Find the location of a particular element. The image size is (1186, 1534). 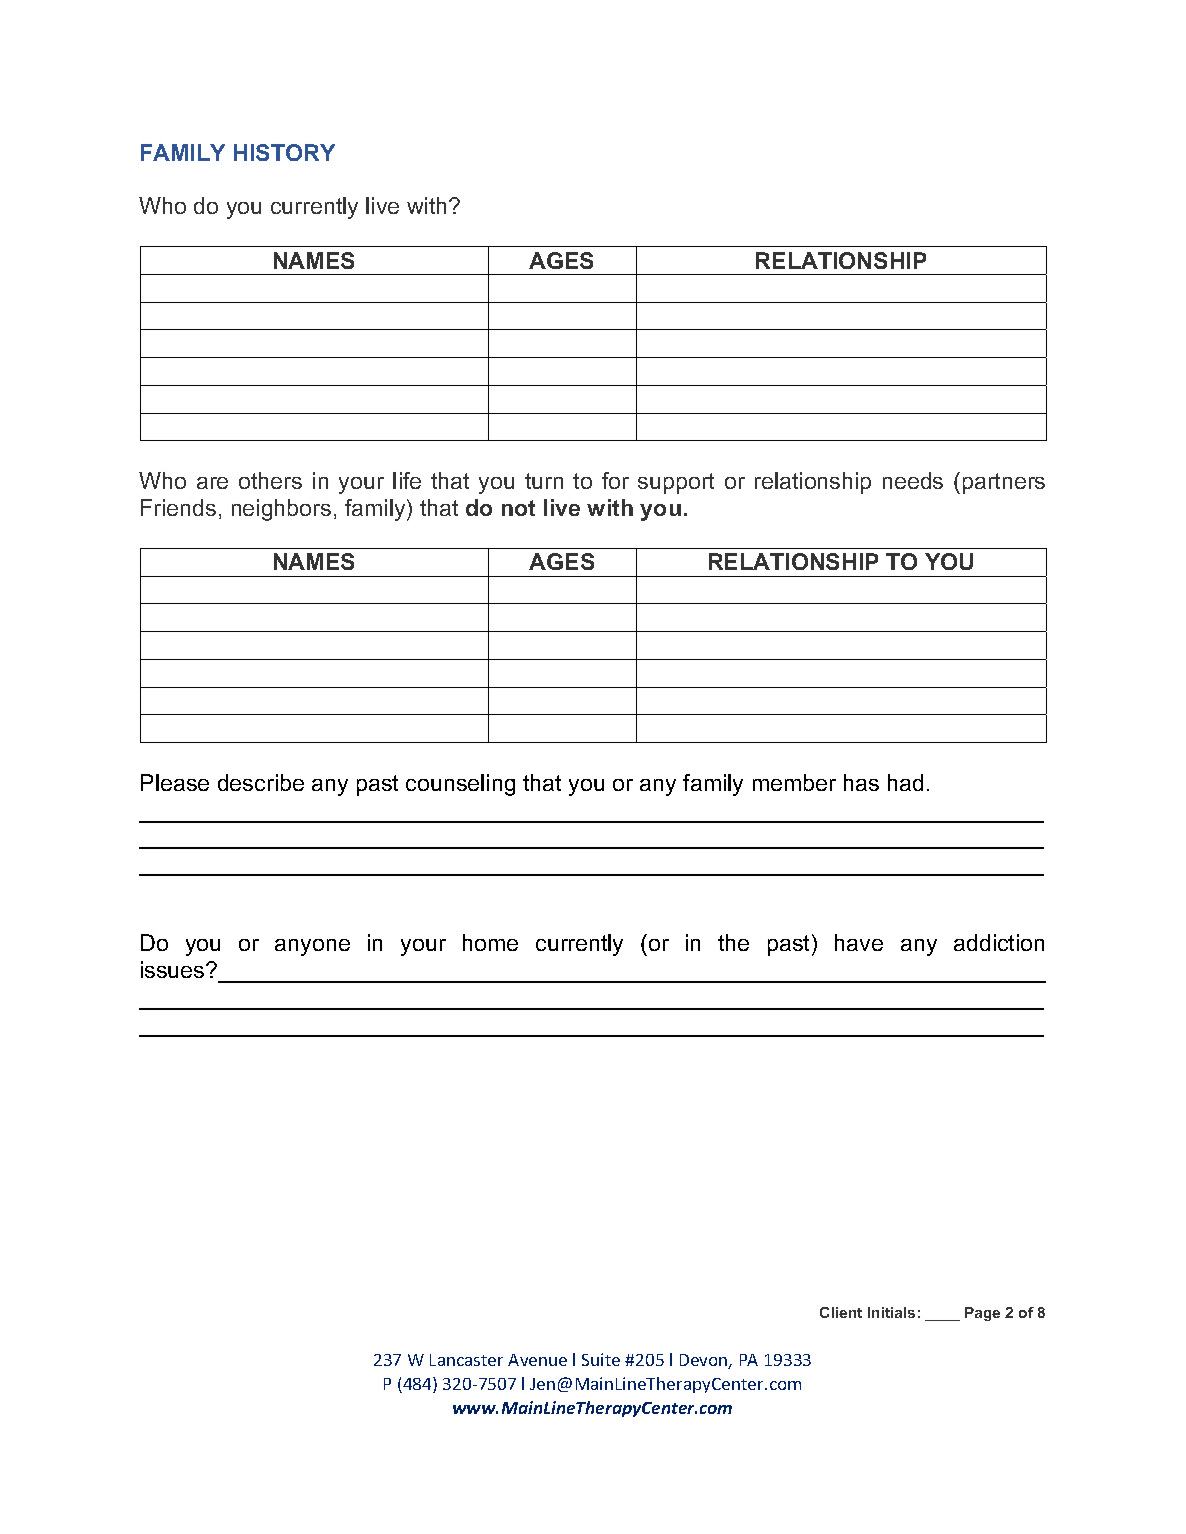

HISTORY is located at coordinates (284, 152).
